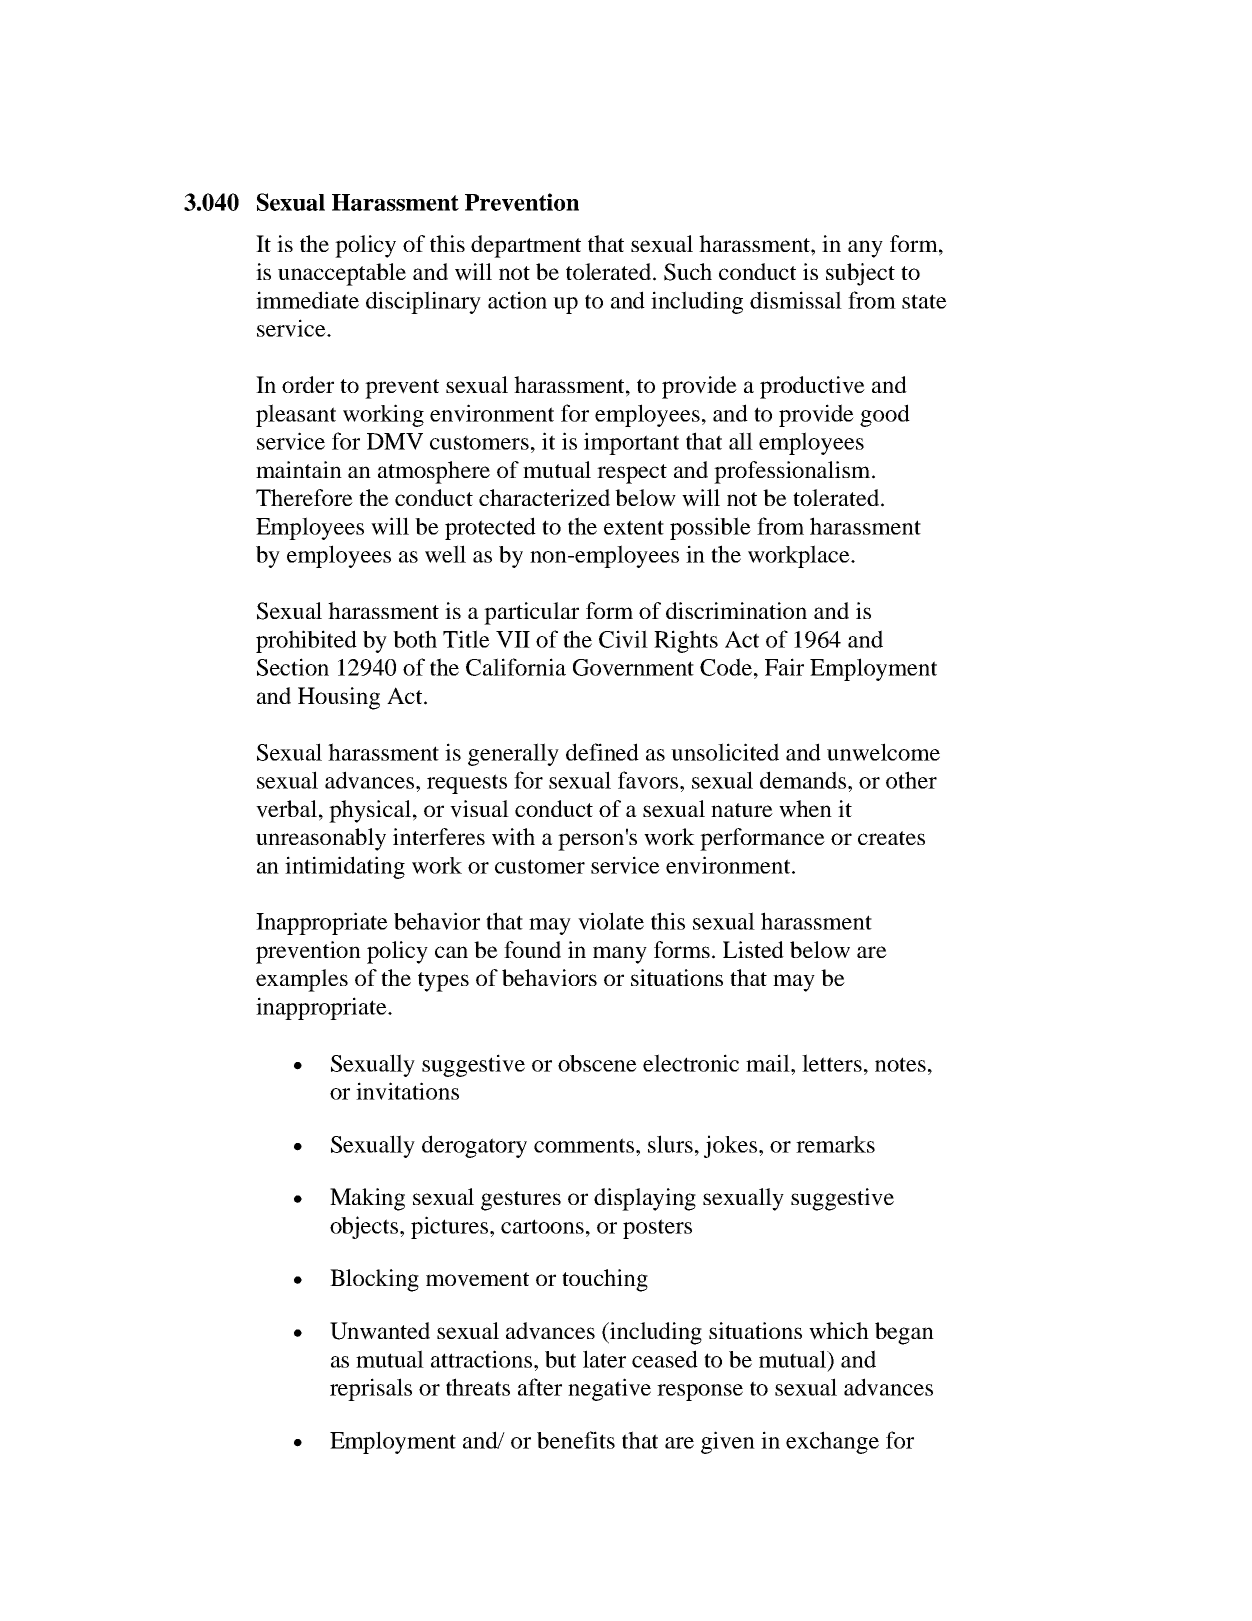 This screenshot has height=1621, width=1252. What do you see at coordinates (860, 274) in the screenshot?
I see `subject` at bounding box center [860, 274].
